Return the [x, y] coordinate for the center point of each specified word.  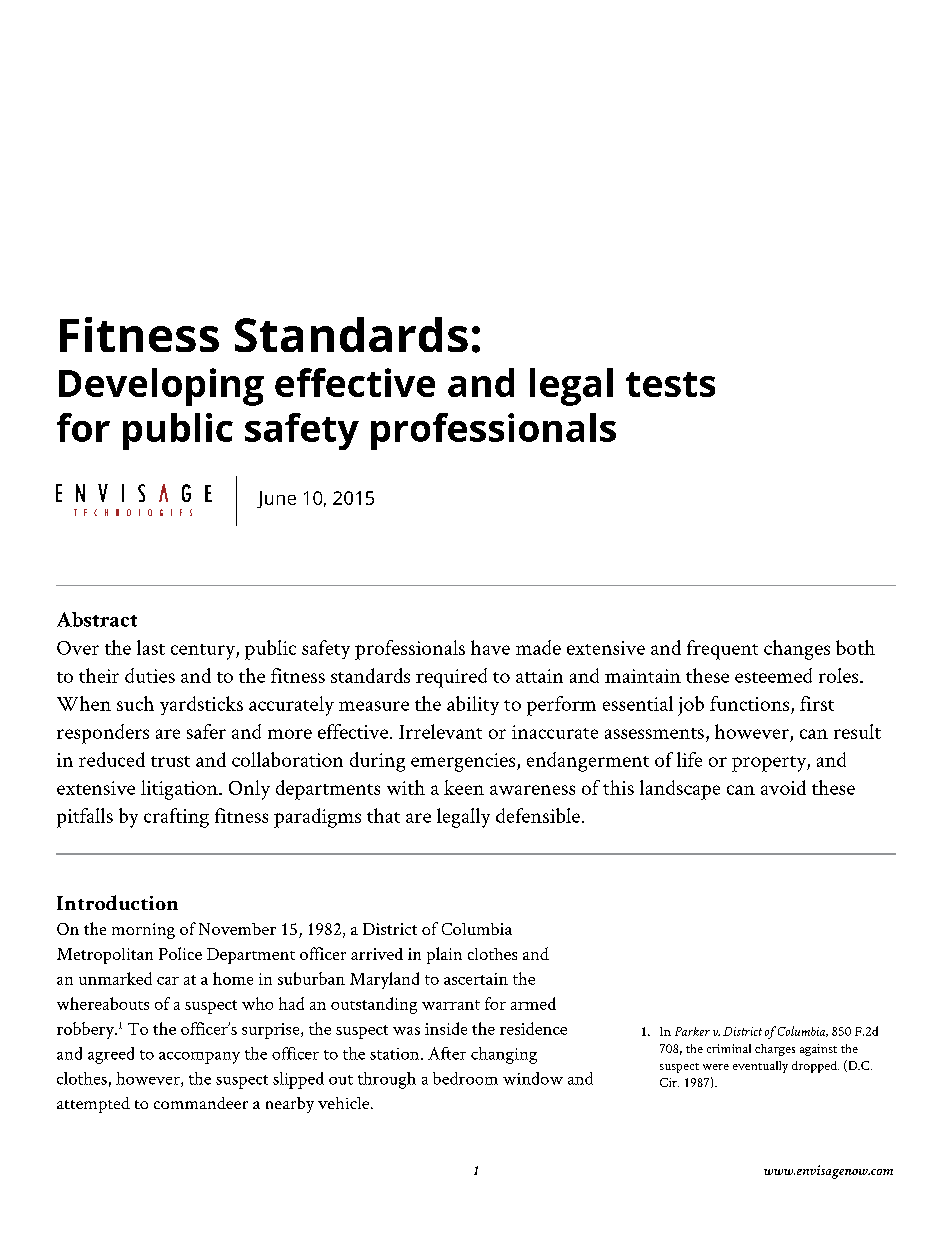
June [276, 499]
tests [670, 384]
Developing [161, 387]
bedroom [465, 1078]
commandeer [201, 1103]
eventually [760, 1067]
